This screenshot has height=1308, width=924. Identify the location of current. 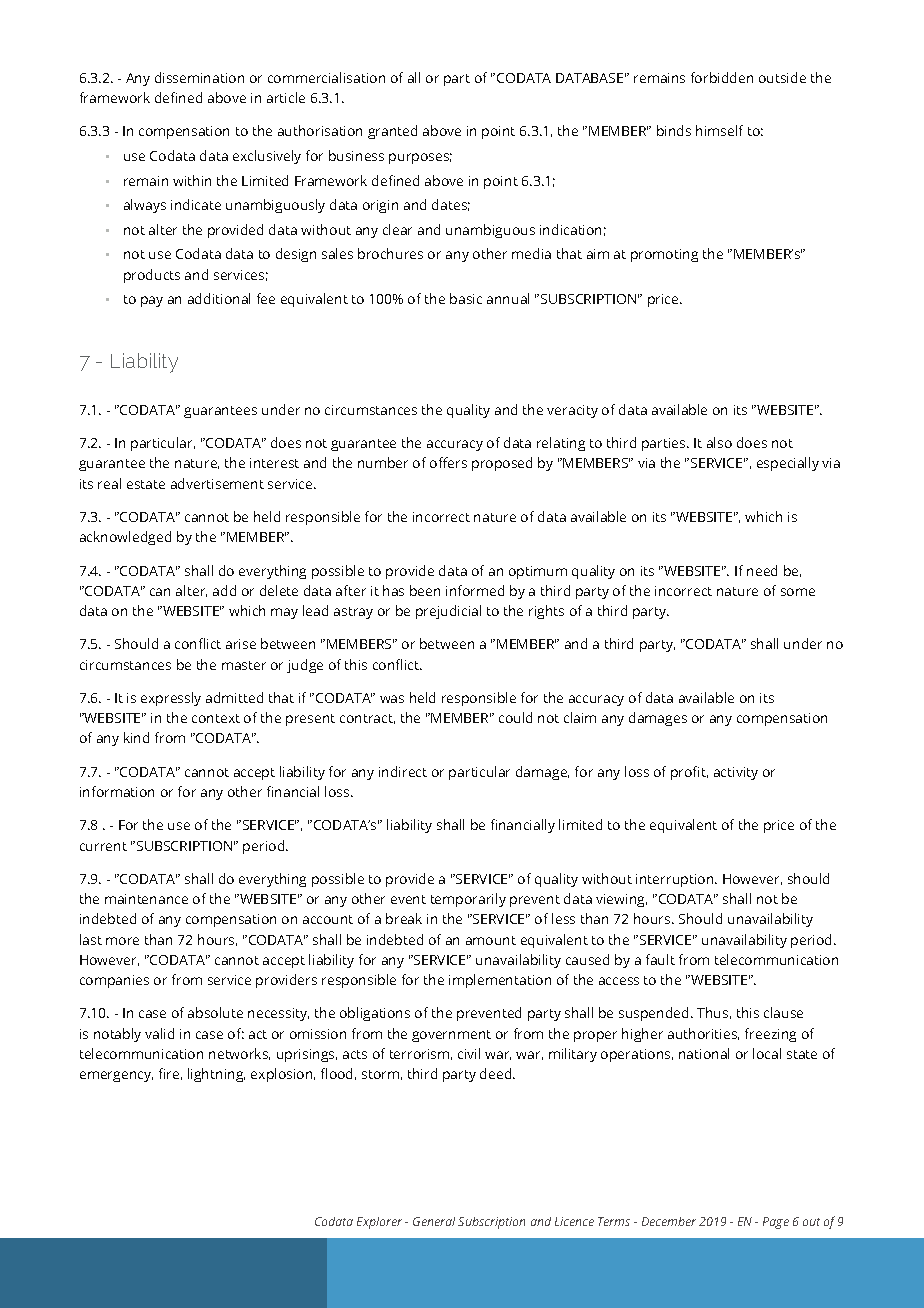
(103, 846).
